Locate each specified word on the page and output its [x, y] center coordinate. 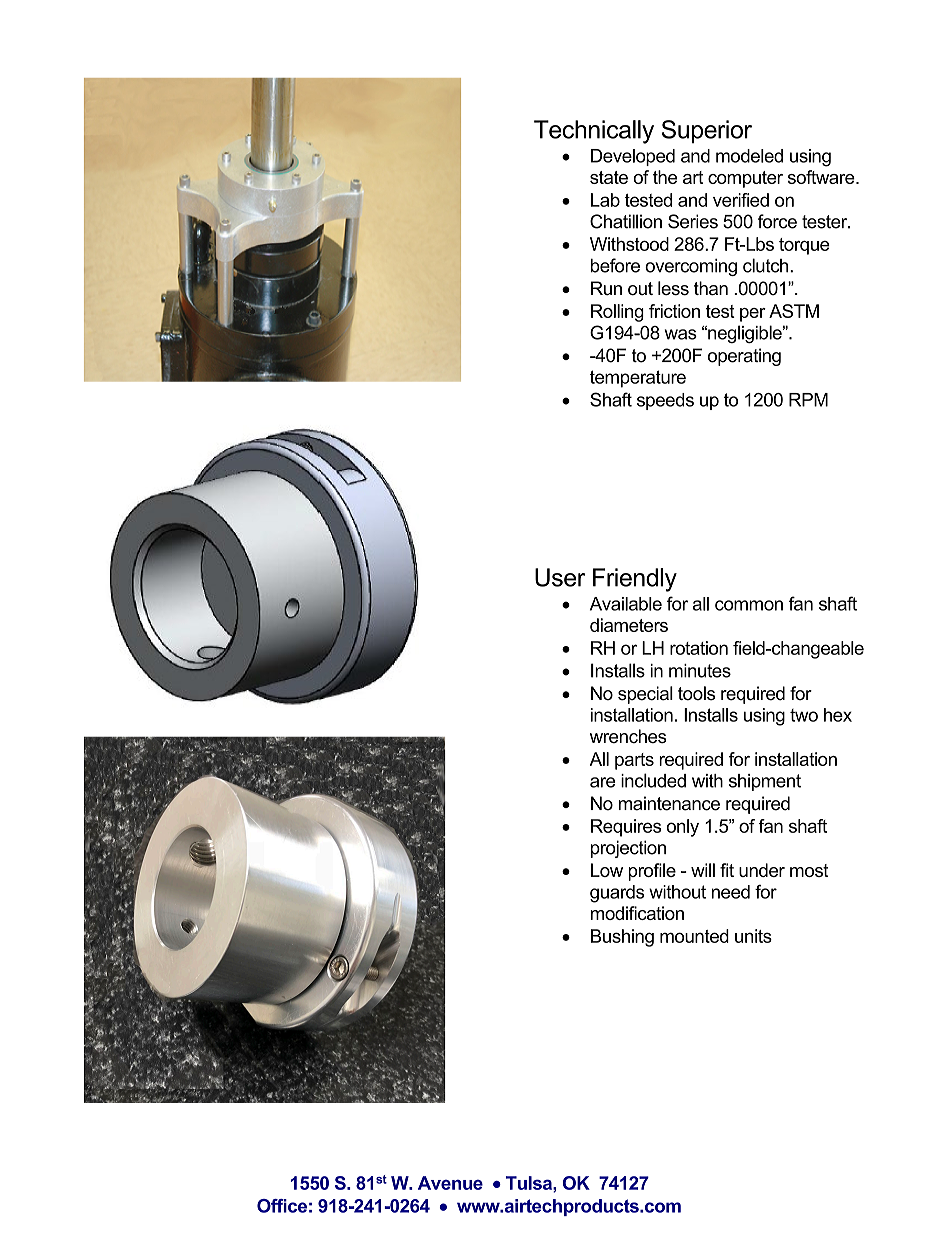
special [645, 695]
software [822, 177]
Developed [633, 157]
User [560, 577]
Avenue [450, 1183]
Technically [594, 132]
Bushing [622, 938]
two [804, 715]
